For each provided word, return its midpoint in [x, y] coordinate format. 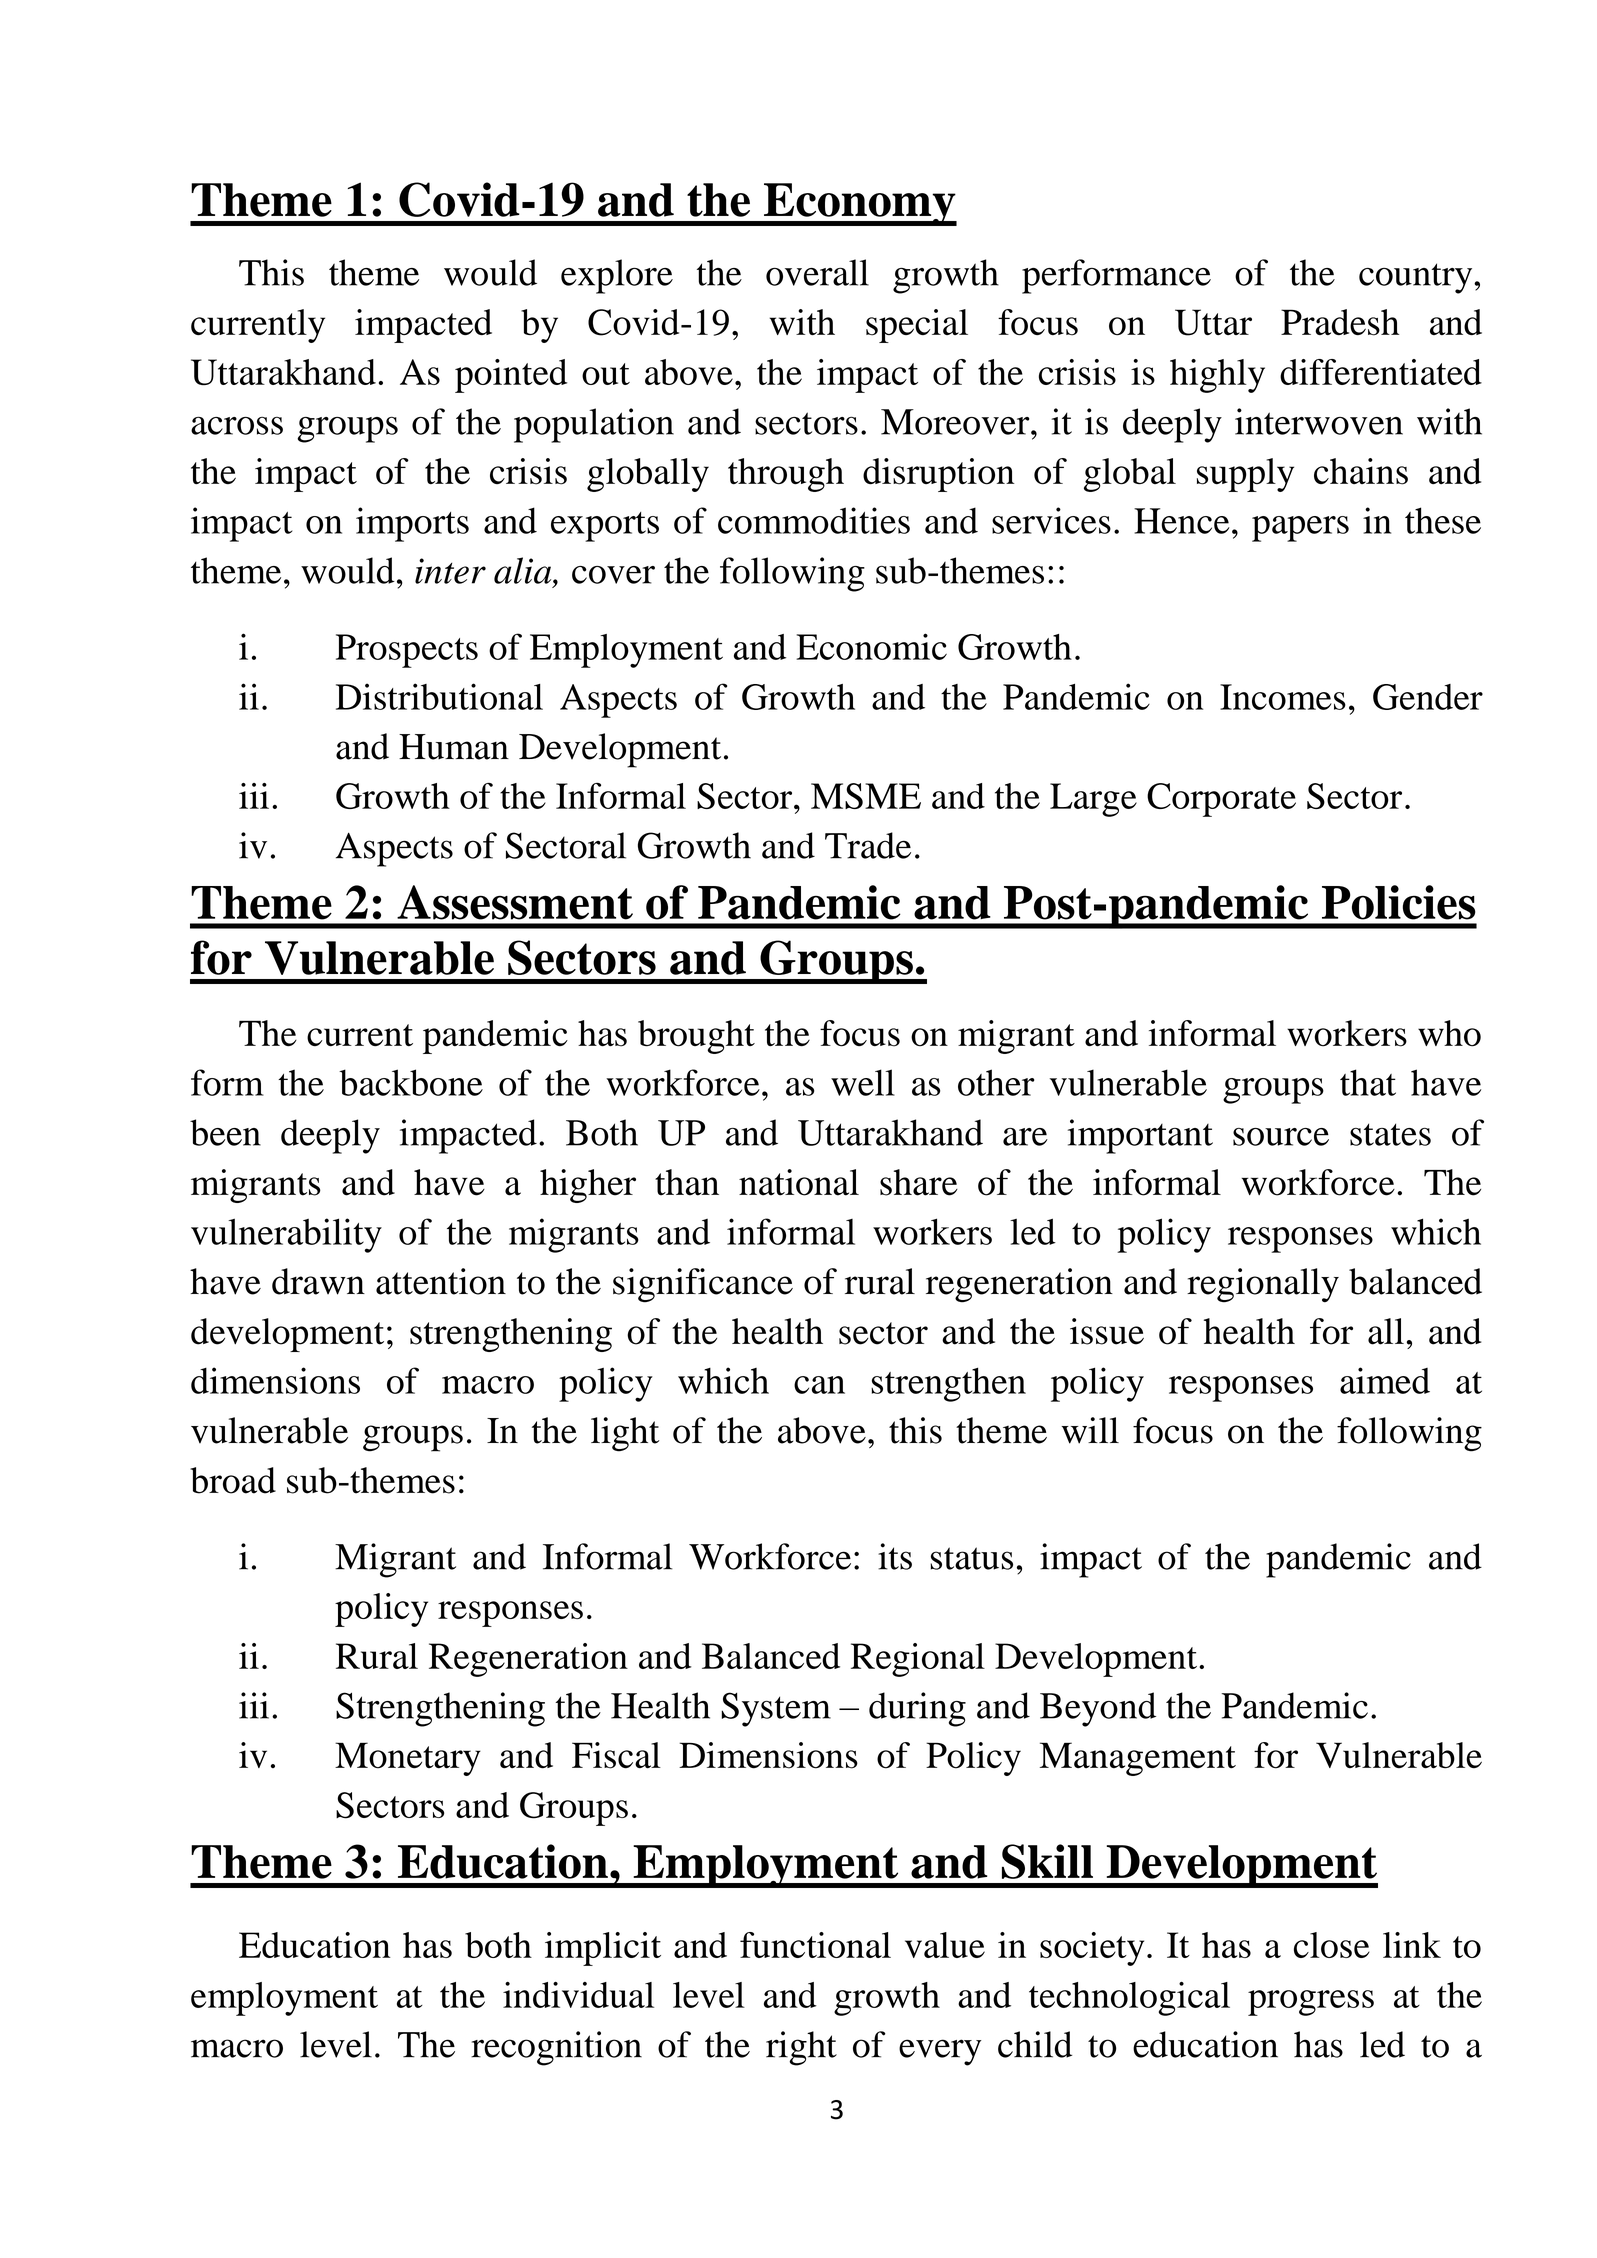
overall [817, 272]
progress [1311, 2003]
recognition [556, 2048]
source [1281, 1137]
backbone [411, 1082]
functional [815, 1945]
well [863, 1082]
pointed [511, 376]
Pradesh [1340, 322]
